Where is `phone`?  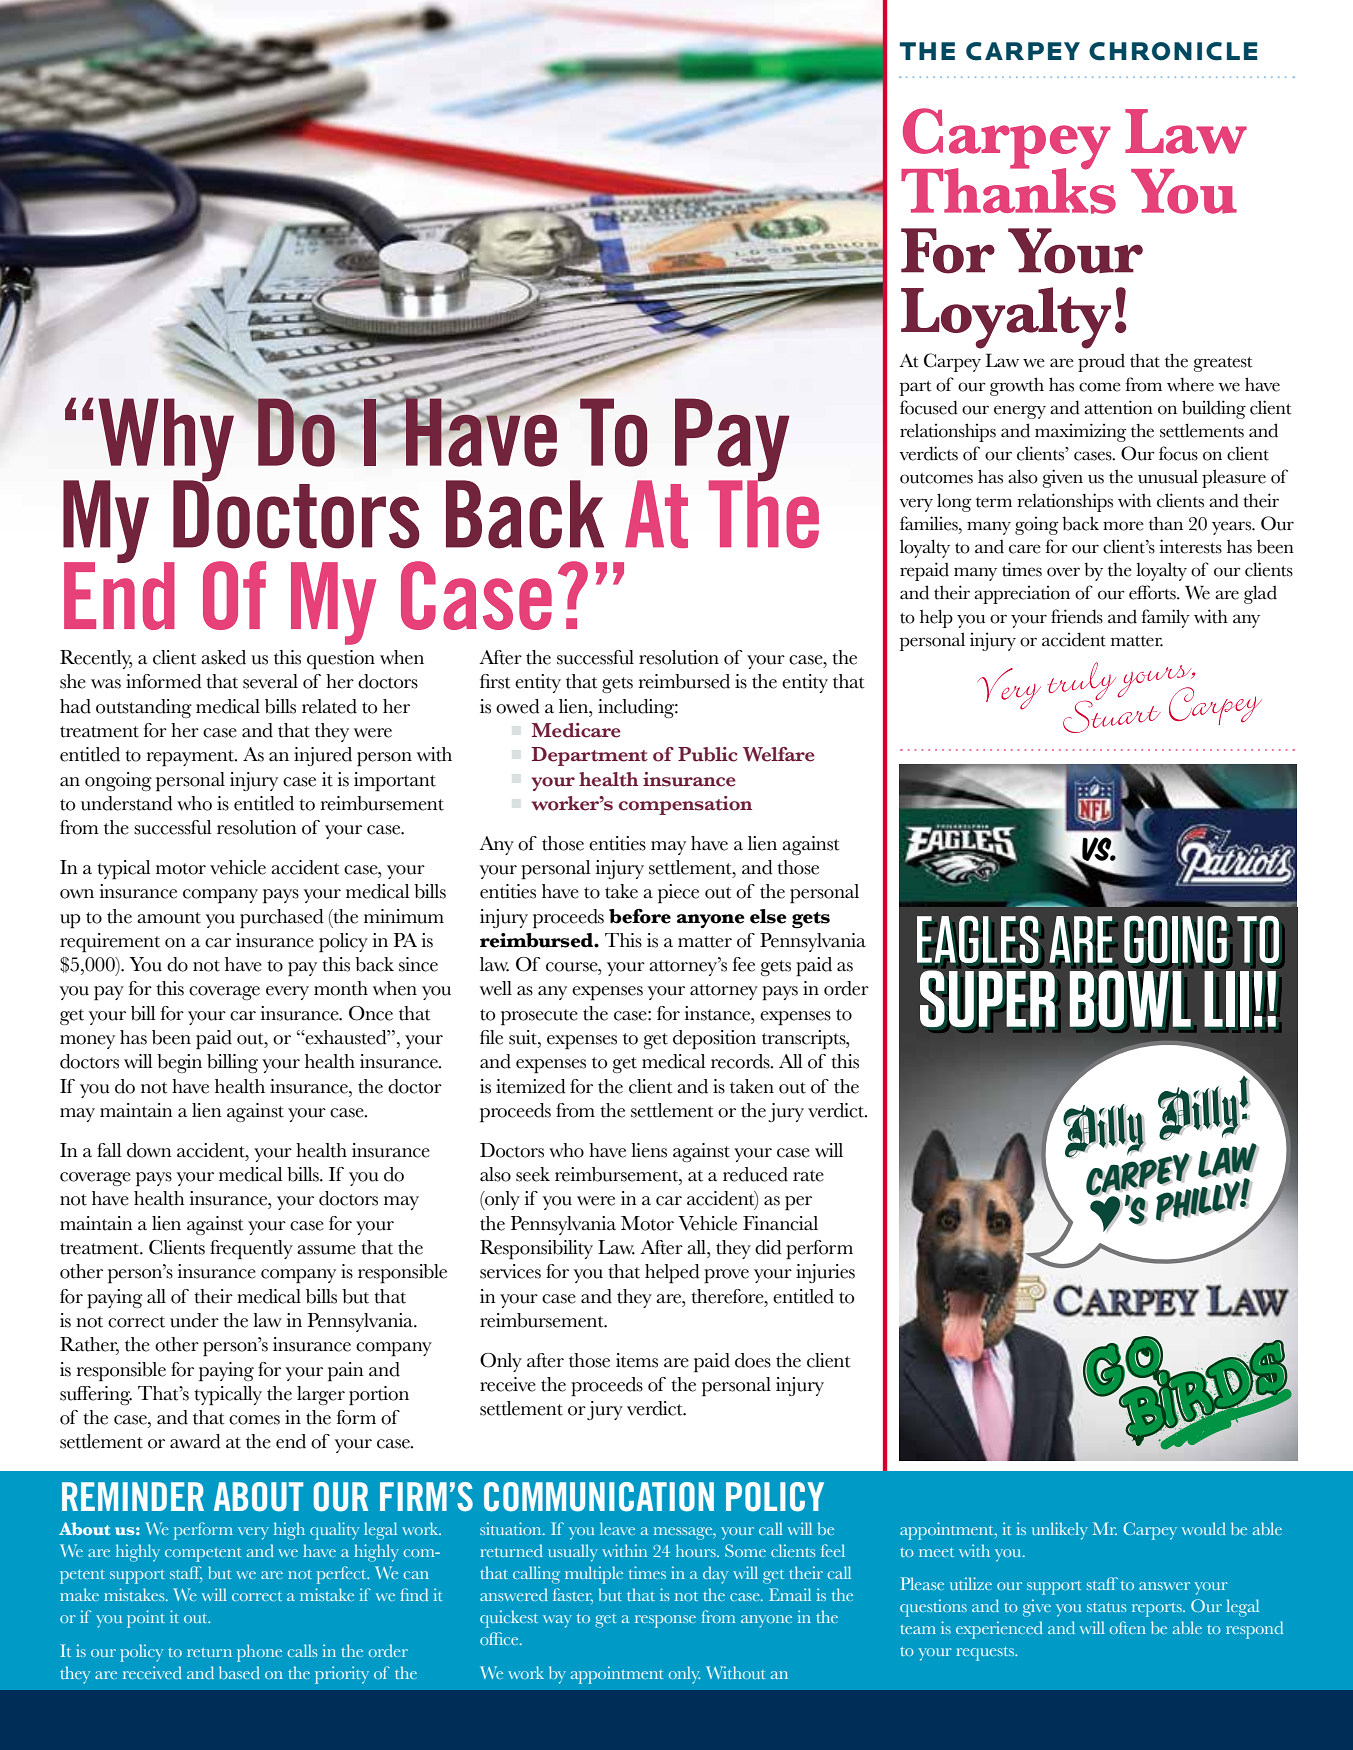
phone is located at coordinates (259, 1653).
